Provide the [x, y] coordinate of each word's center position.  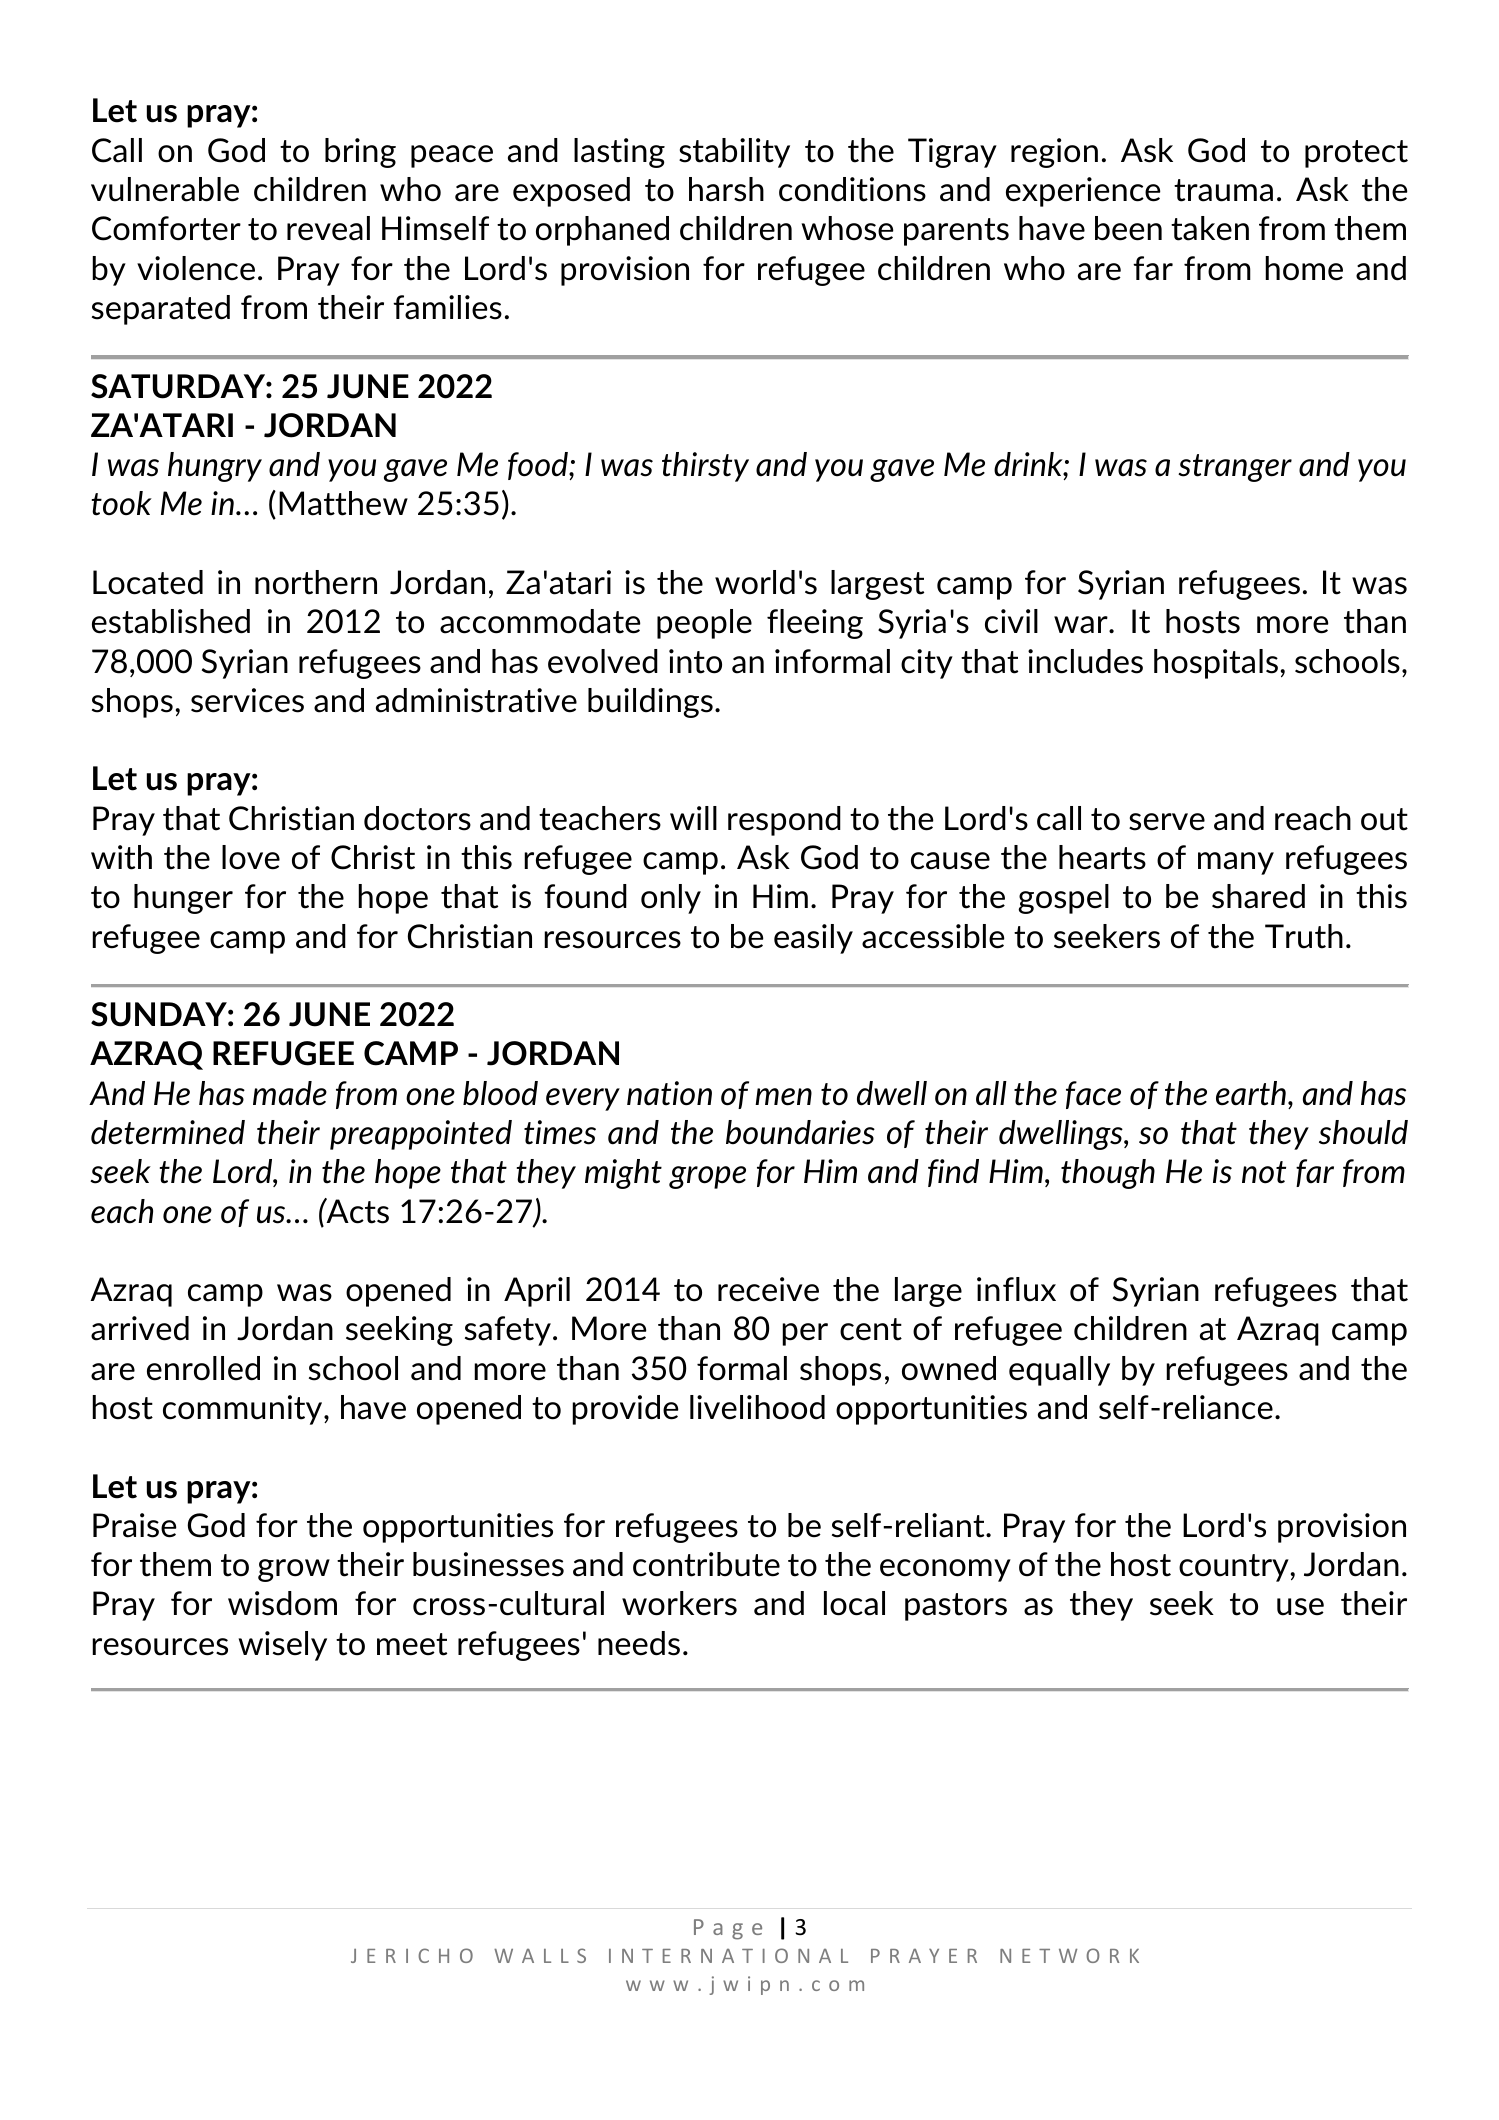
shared [1258, 896]
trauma [1223, 190]
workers [679, 1603]
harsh [726, 189]
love [251, 857]
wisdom [282, 1603]
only [671, 899]
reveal [328, 228]
